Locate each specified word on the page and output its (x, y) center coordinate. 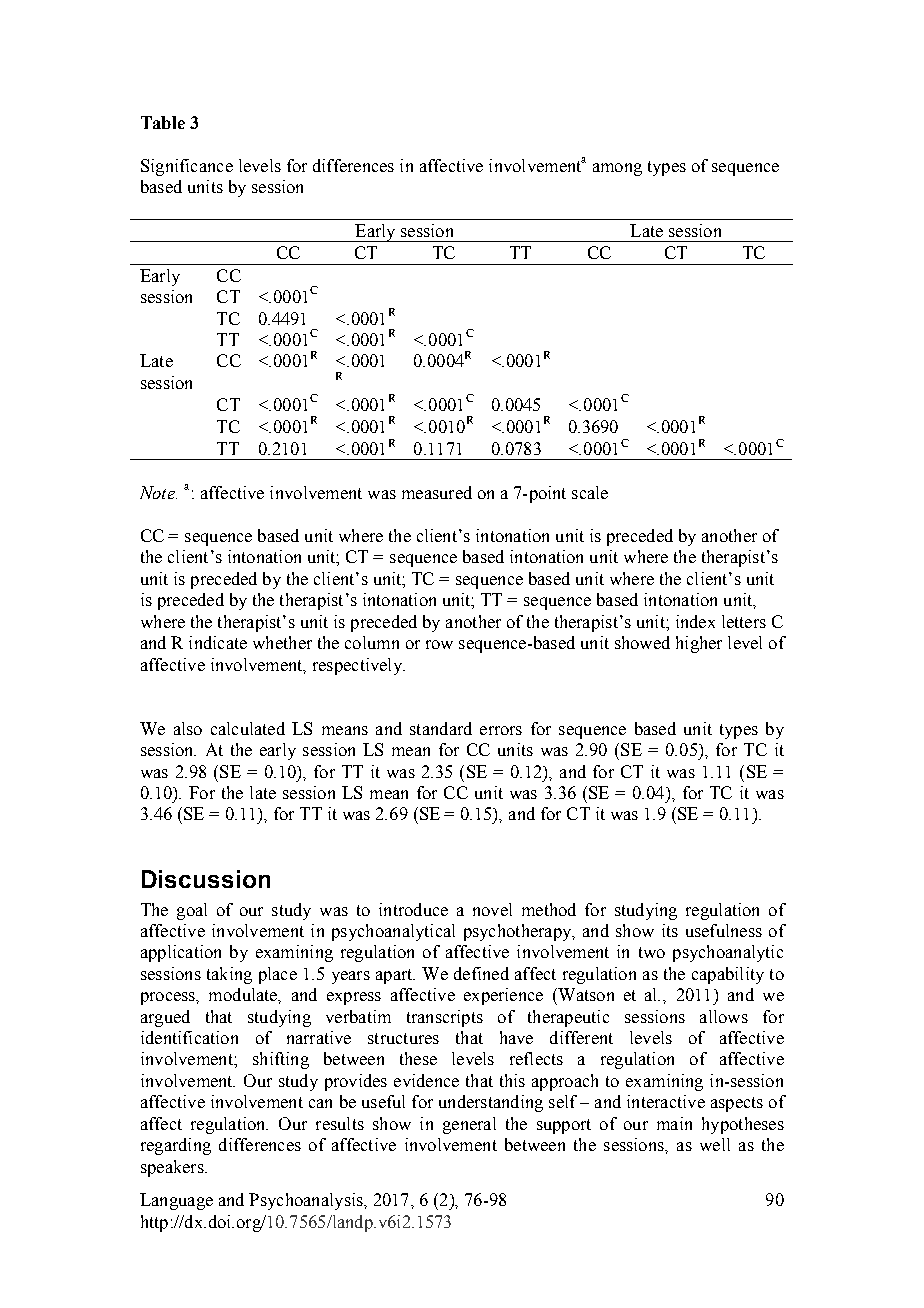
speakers (173, 1168)
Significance (187, 167)
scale (590, 492)
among (617, 169)
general (469, 1125)
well (715, 1144)
